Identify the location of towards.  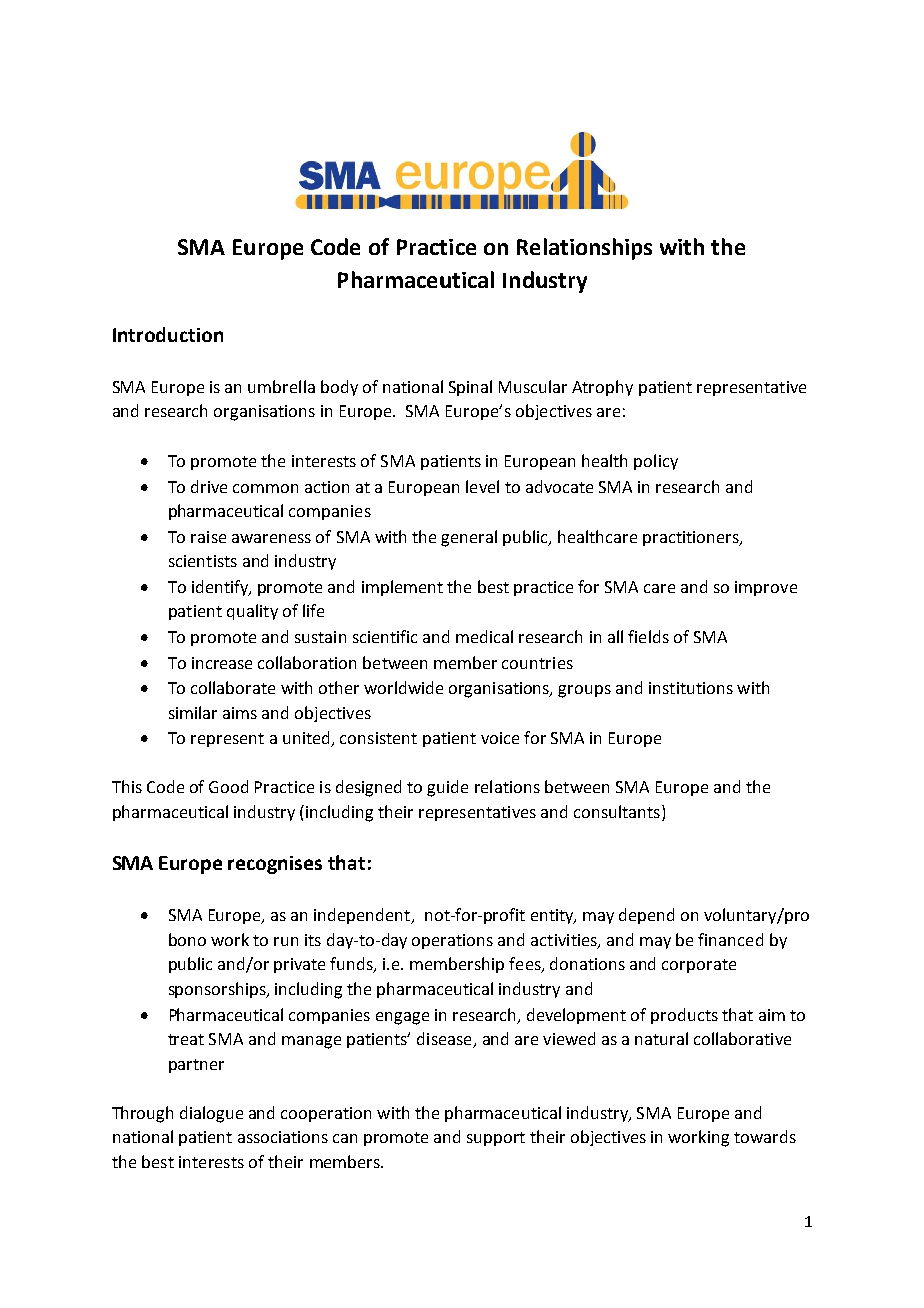
(765, 1136).
